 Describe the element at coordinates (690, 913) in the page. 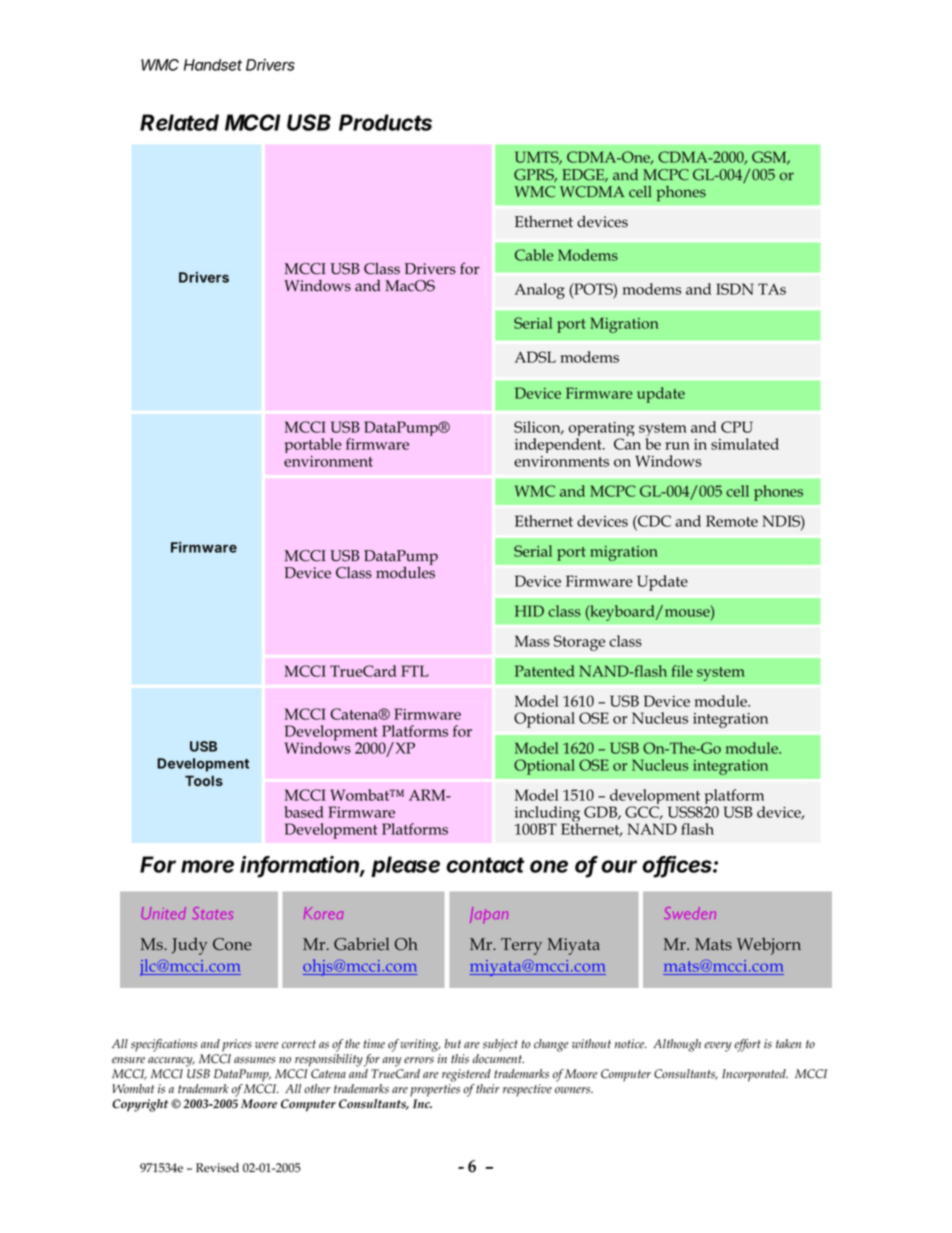

I see `Sweden` at that location.
